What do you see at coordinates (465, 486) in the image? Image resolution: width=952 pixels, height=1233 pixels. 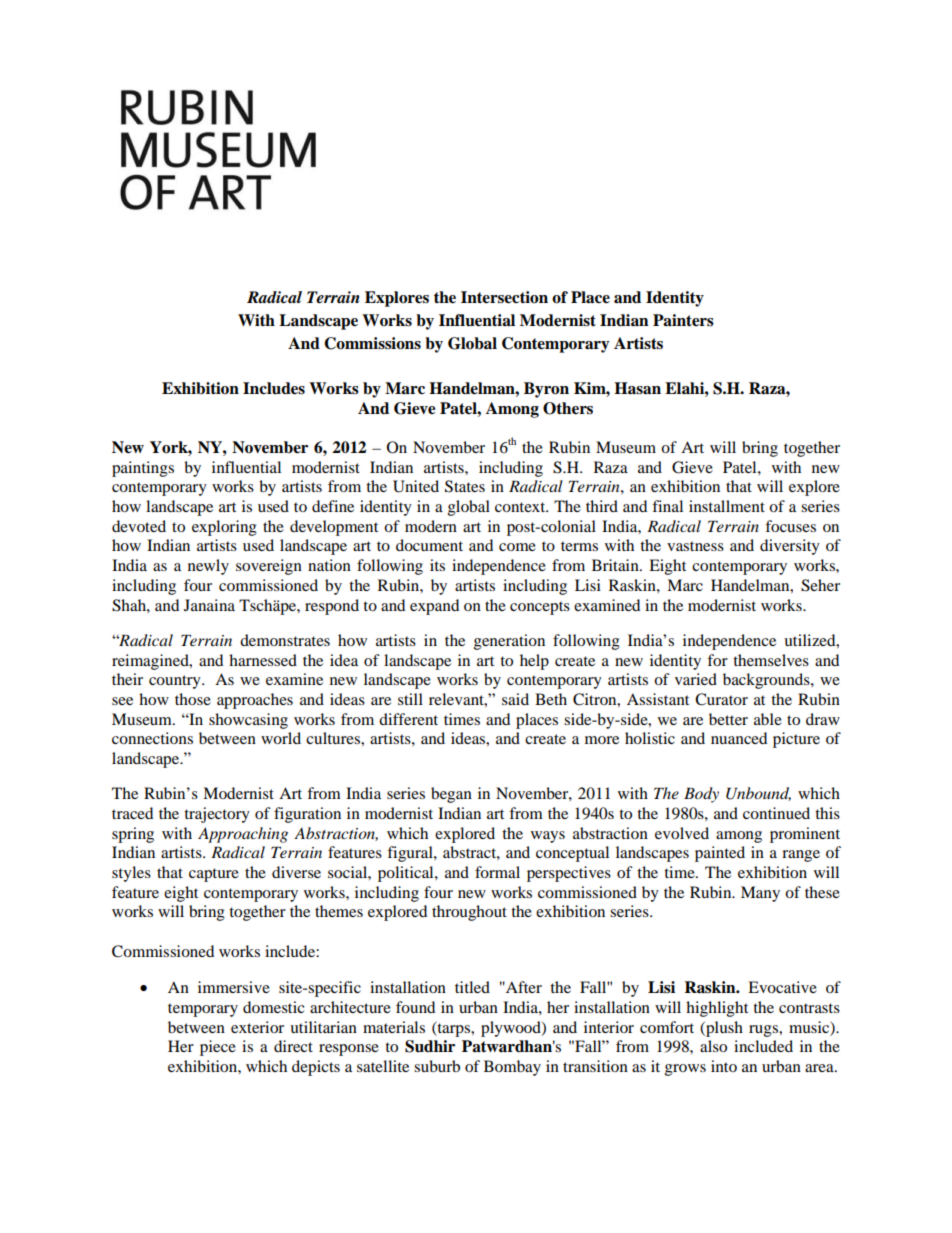 I see `States` at bounding box center [465, 486].
